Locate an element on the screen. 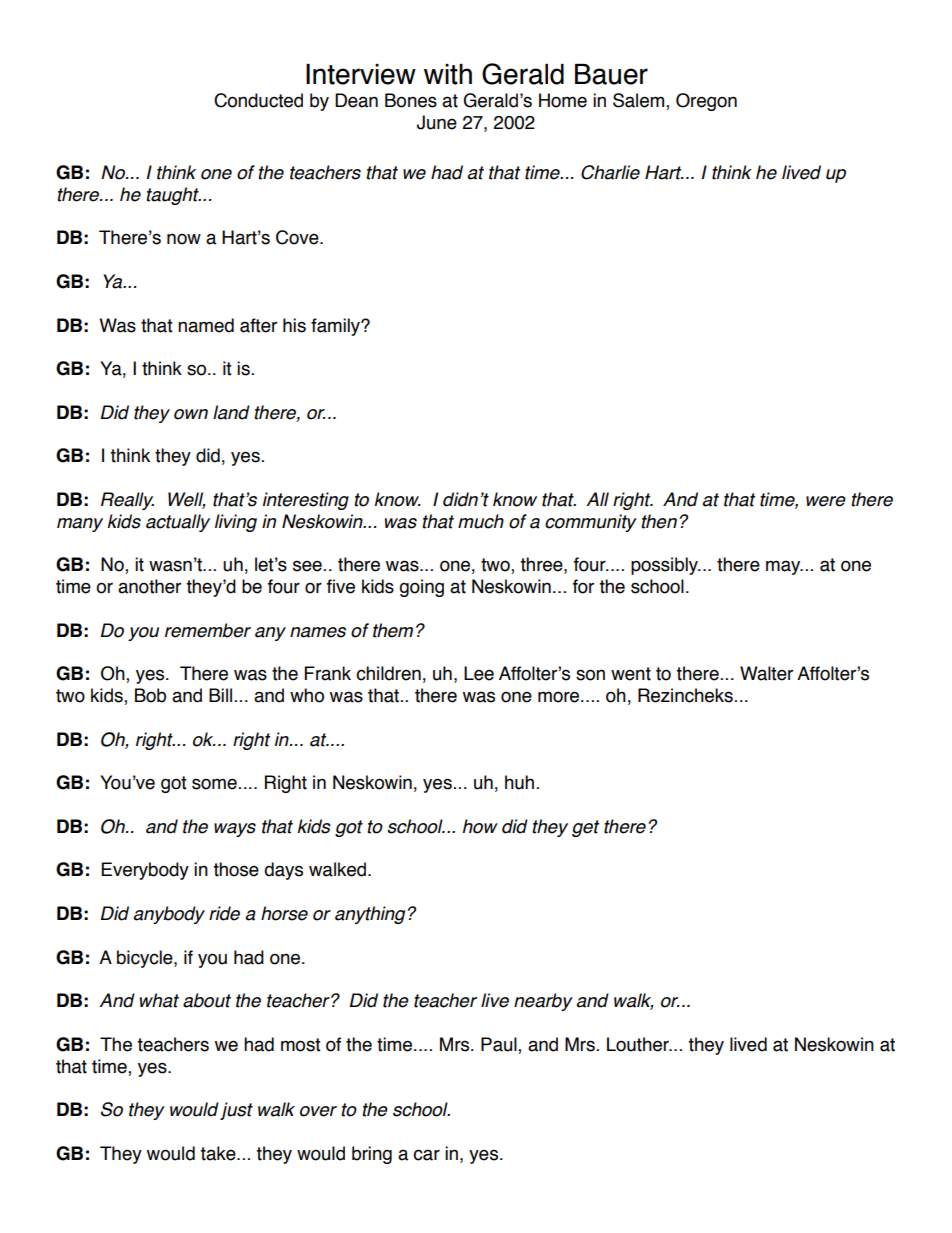 The width and height of the screenshot is (952, 1233). Oregon is located at coordinates (706, 102).
